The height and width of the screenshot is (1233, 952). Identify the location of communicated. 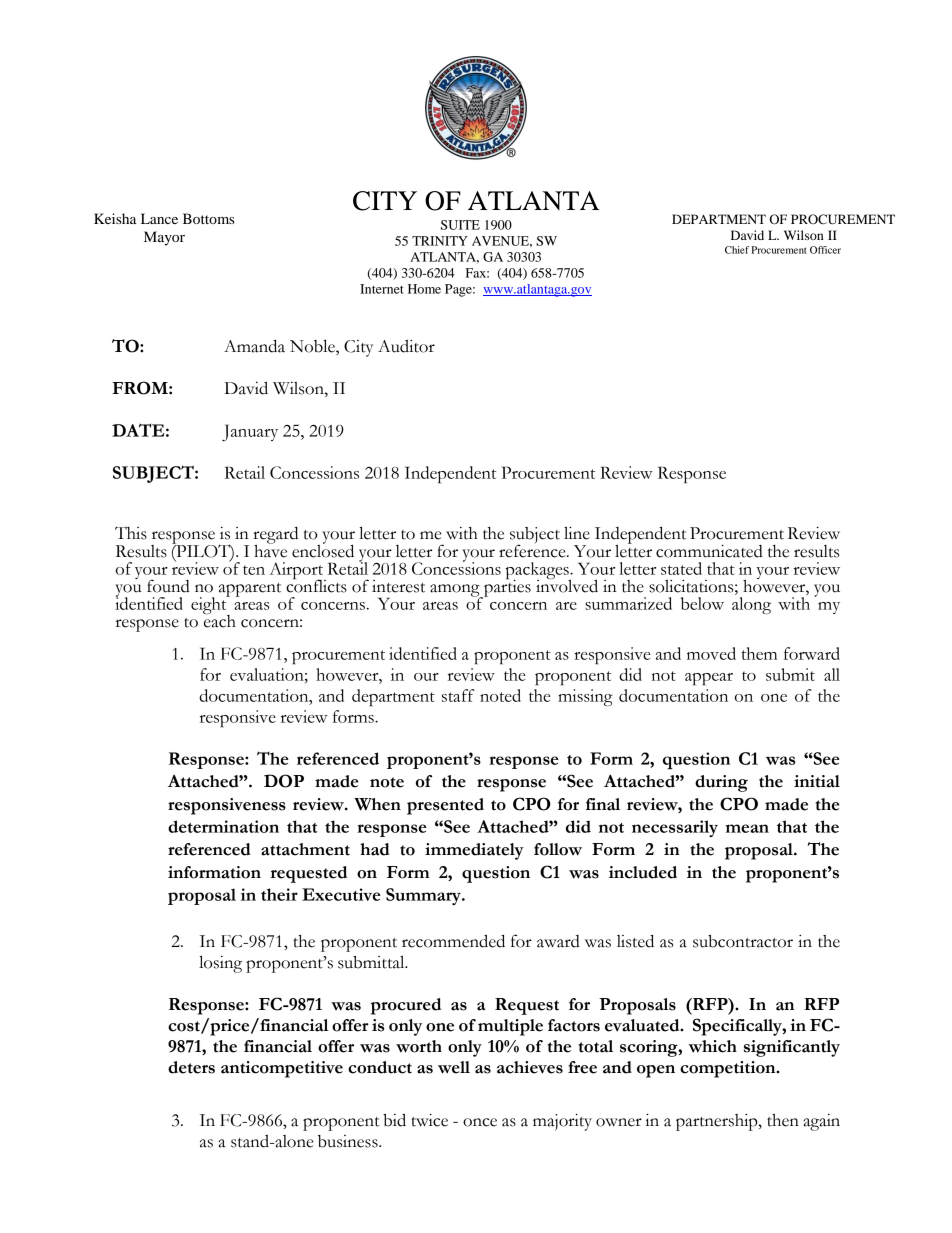
(709, 551).
